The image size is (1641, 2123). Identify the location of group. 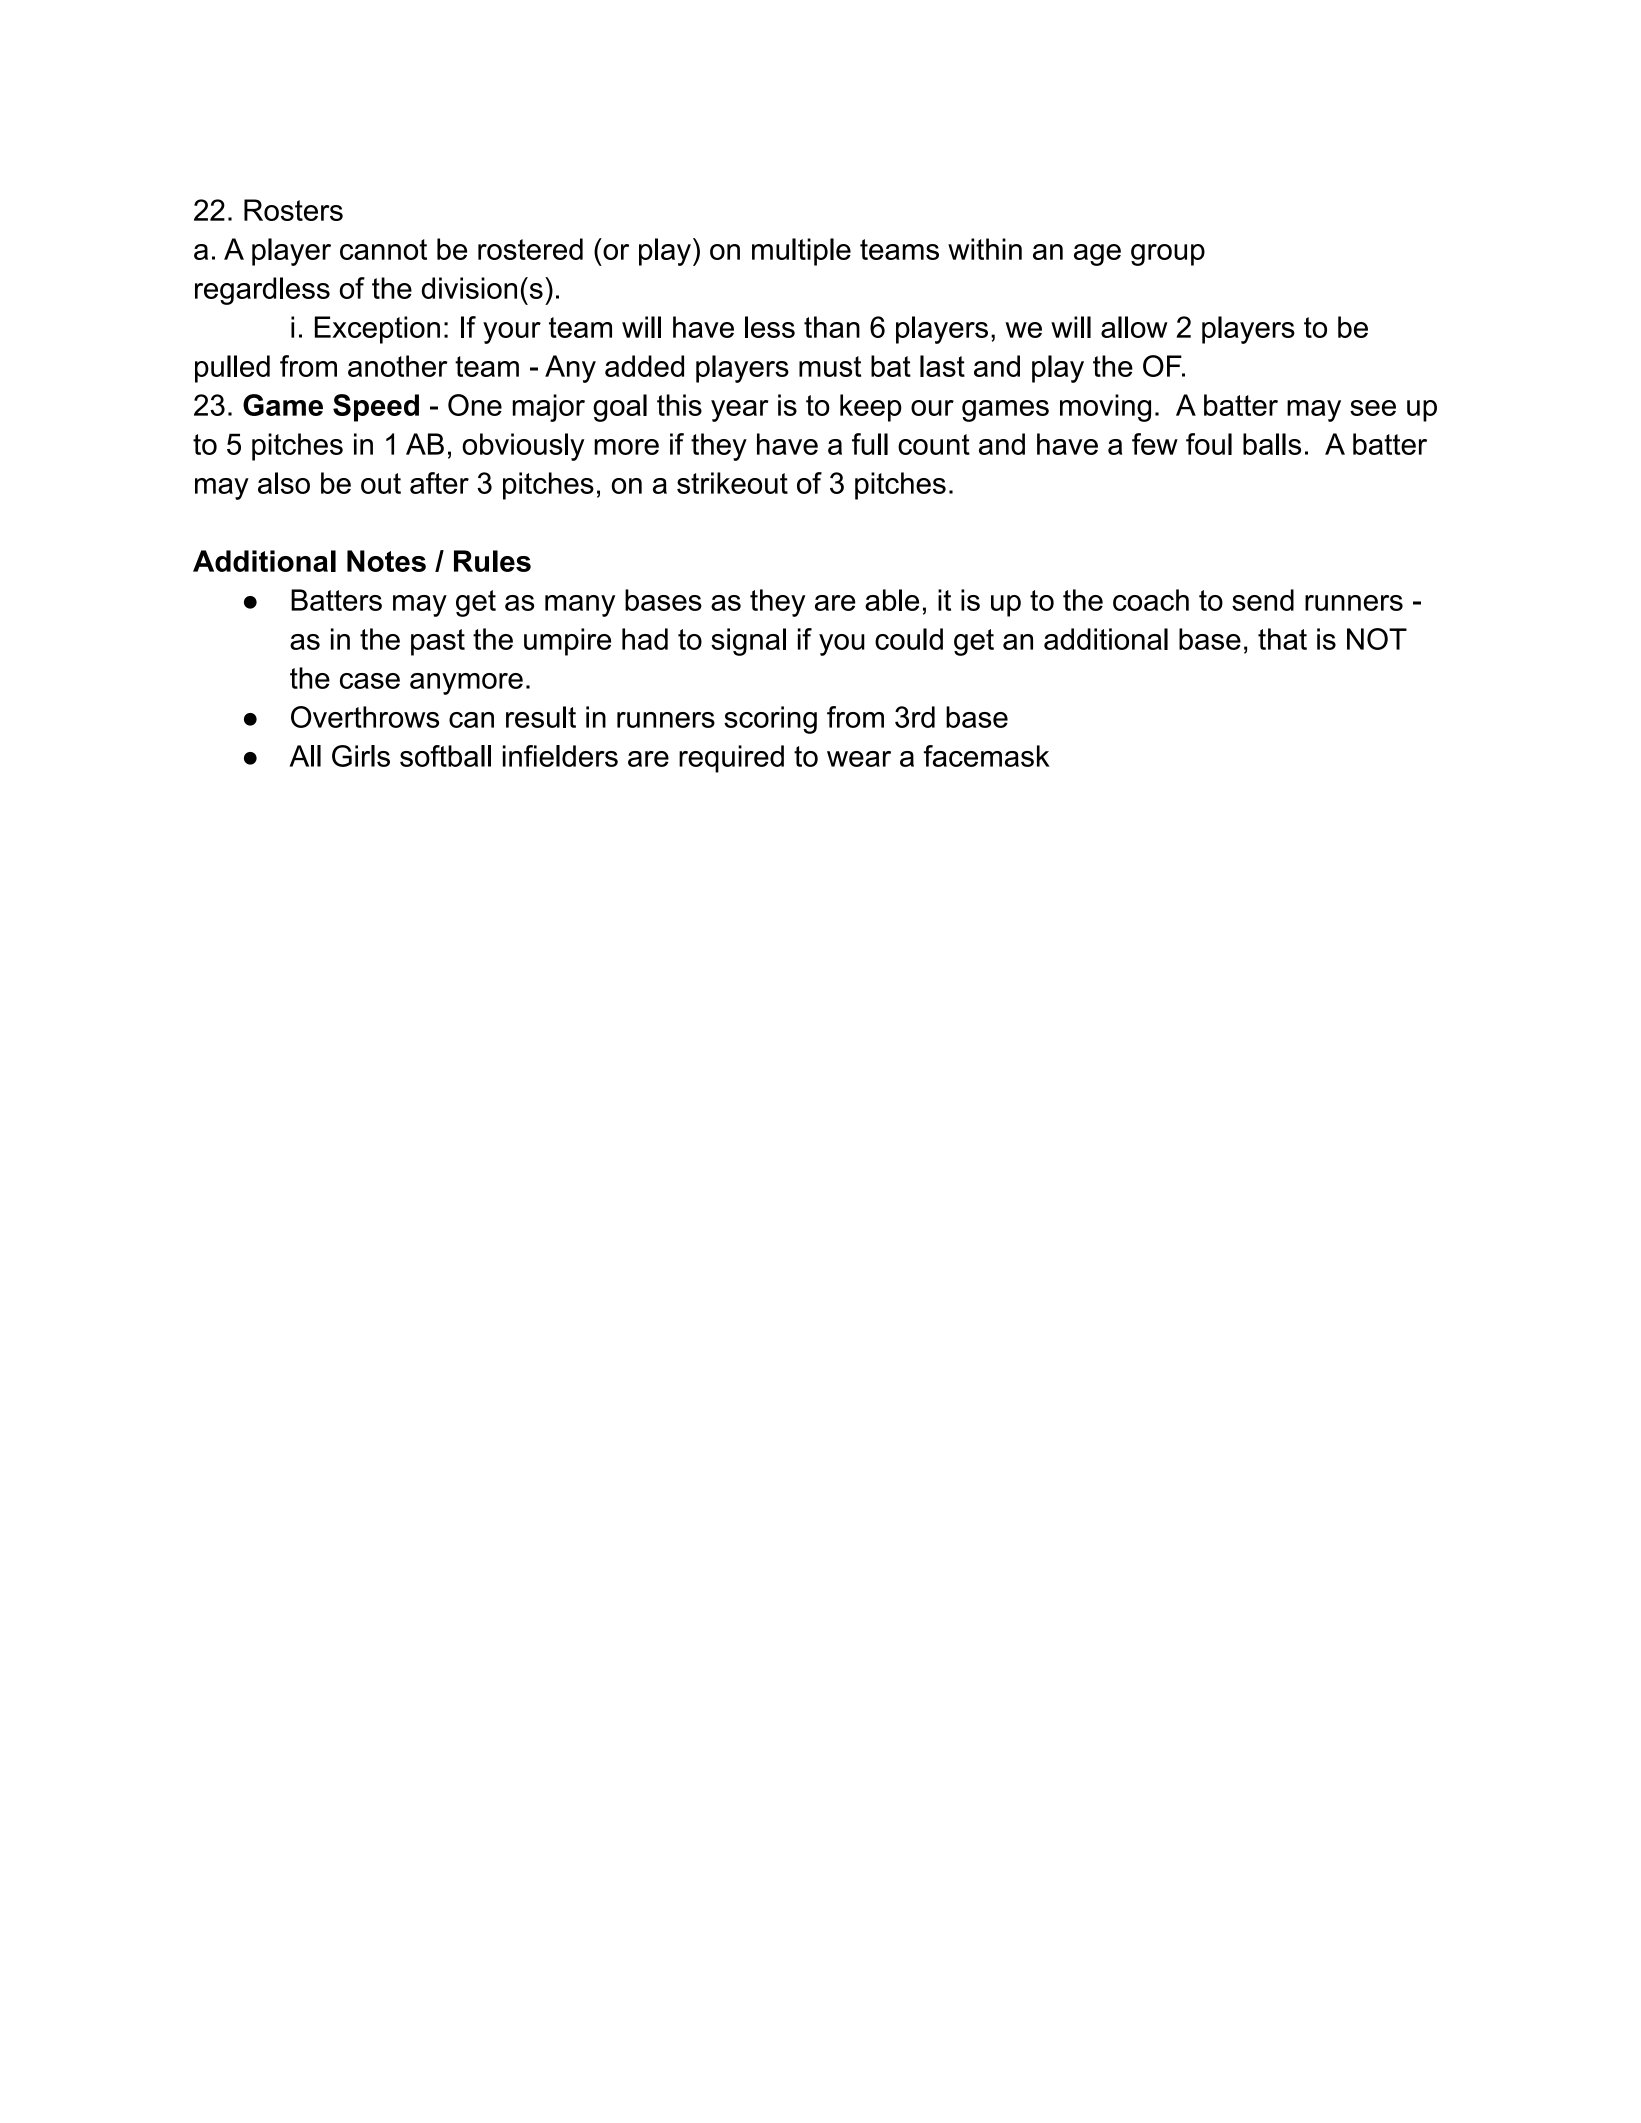
(1168, 255).
